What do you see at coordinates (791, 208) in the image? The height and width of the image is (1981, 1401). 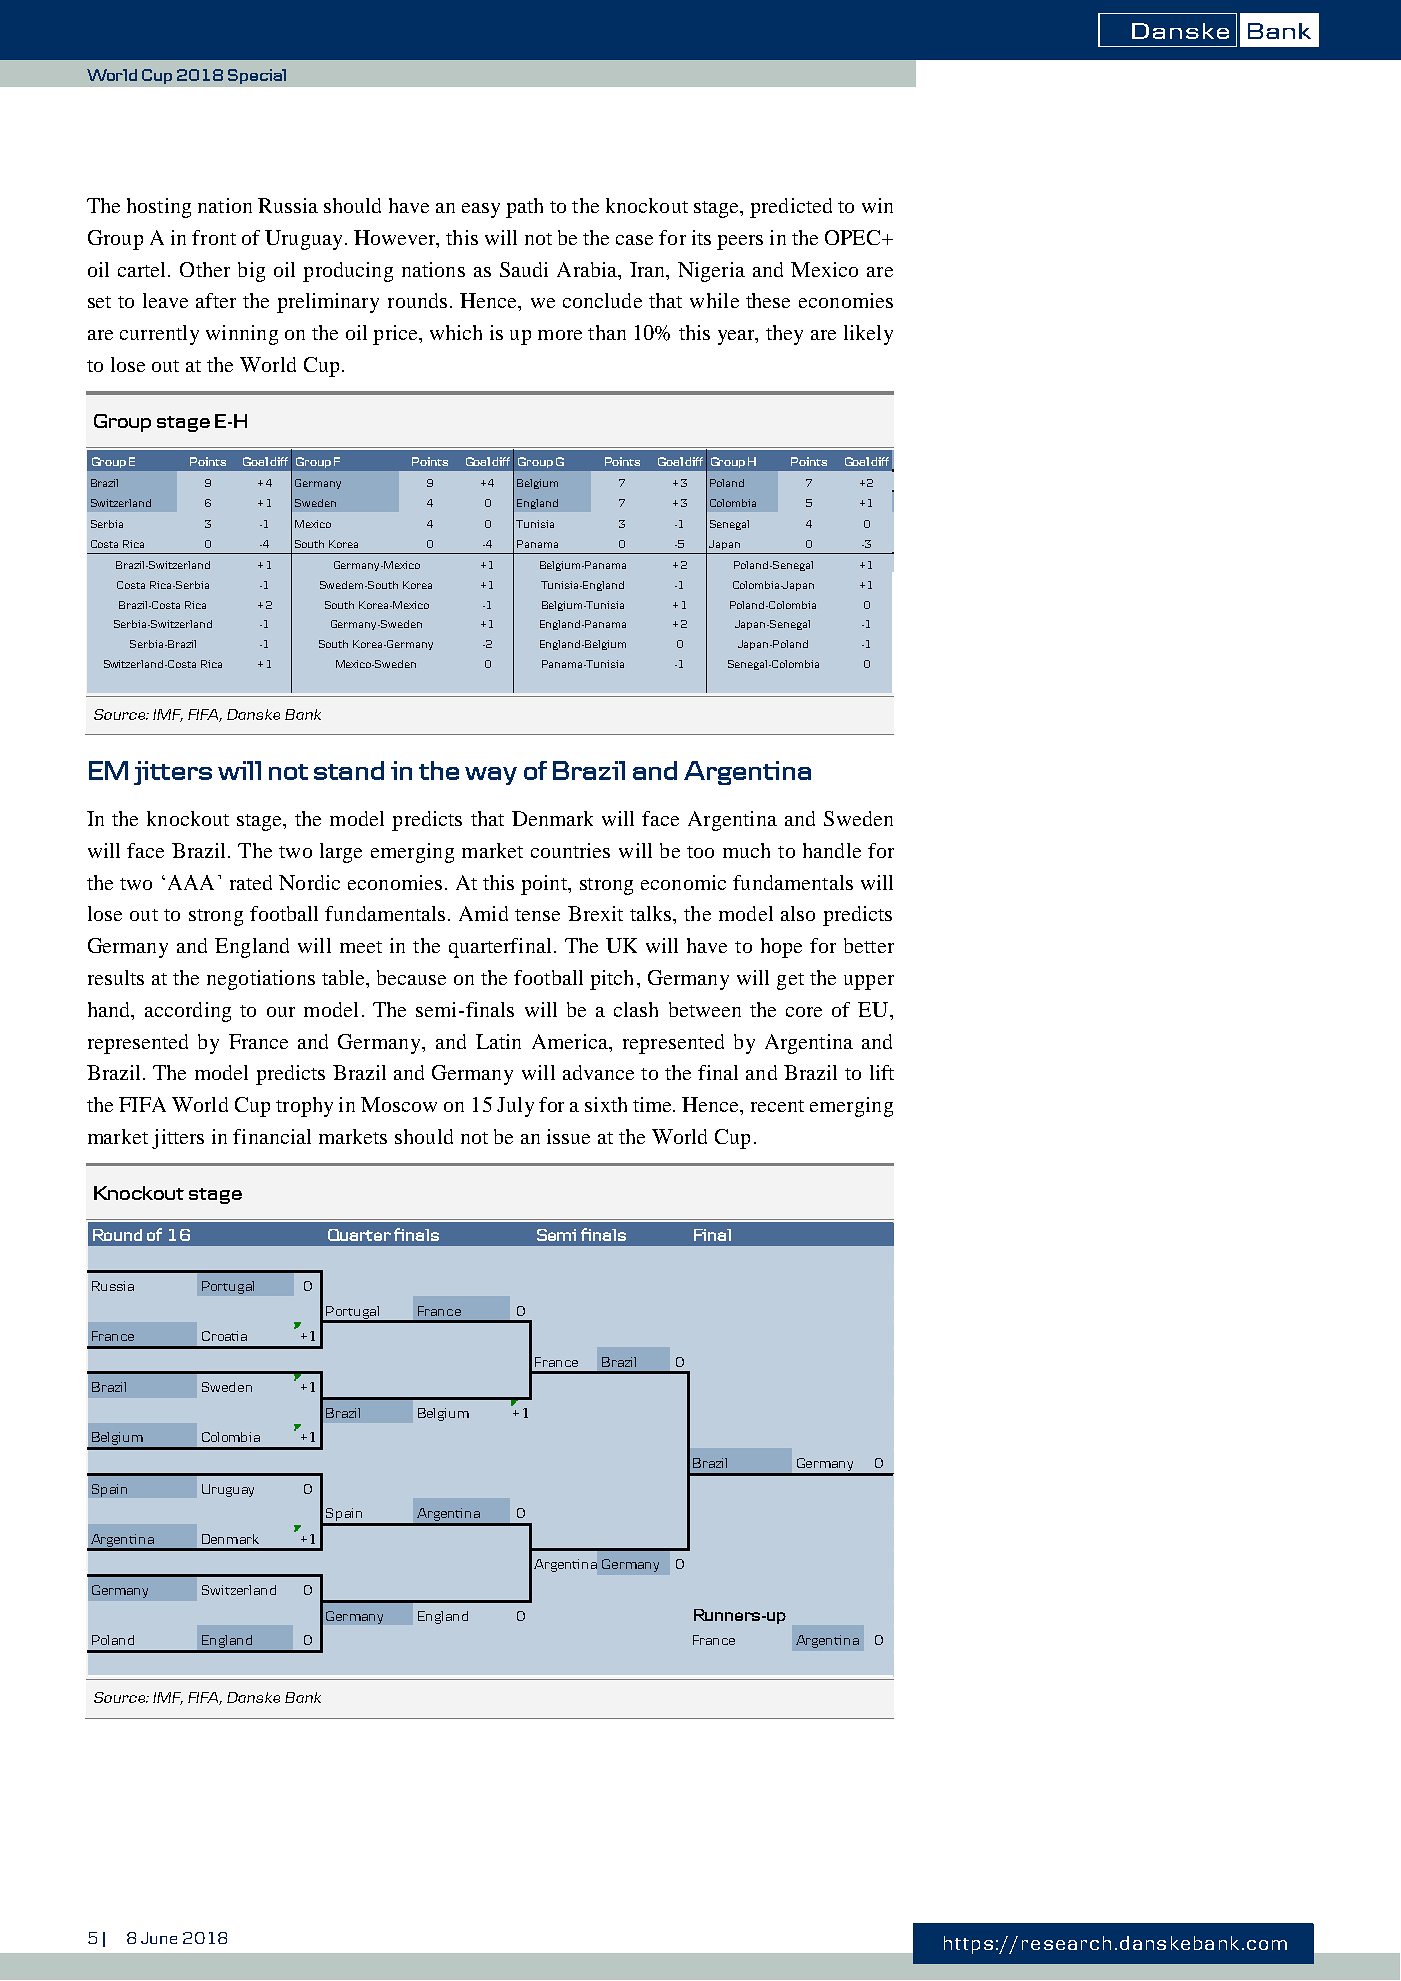 I see `predicted` at bounding box center [791, 208].
